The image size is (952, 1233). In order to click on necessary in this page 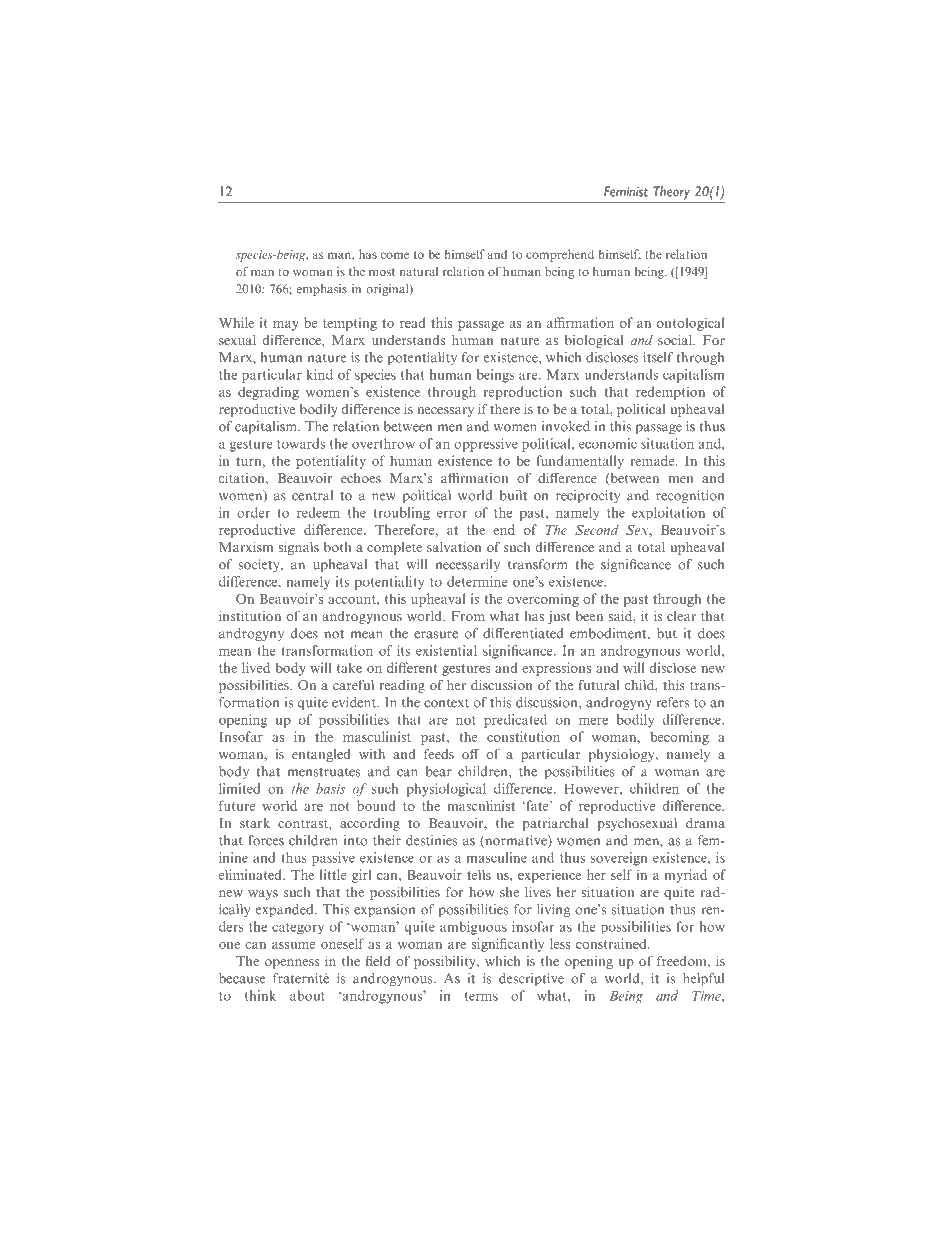, I will do `click(445, 412)`.
